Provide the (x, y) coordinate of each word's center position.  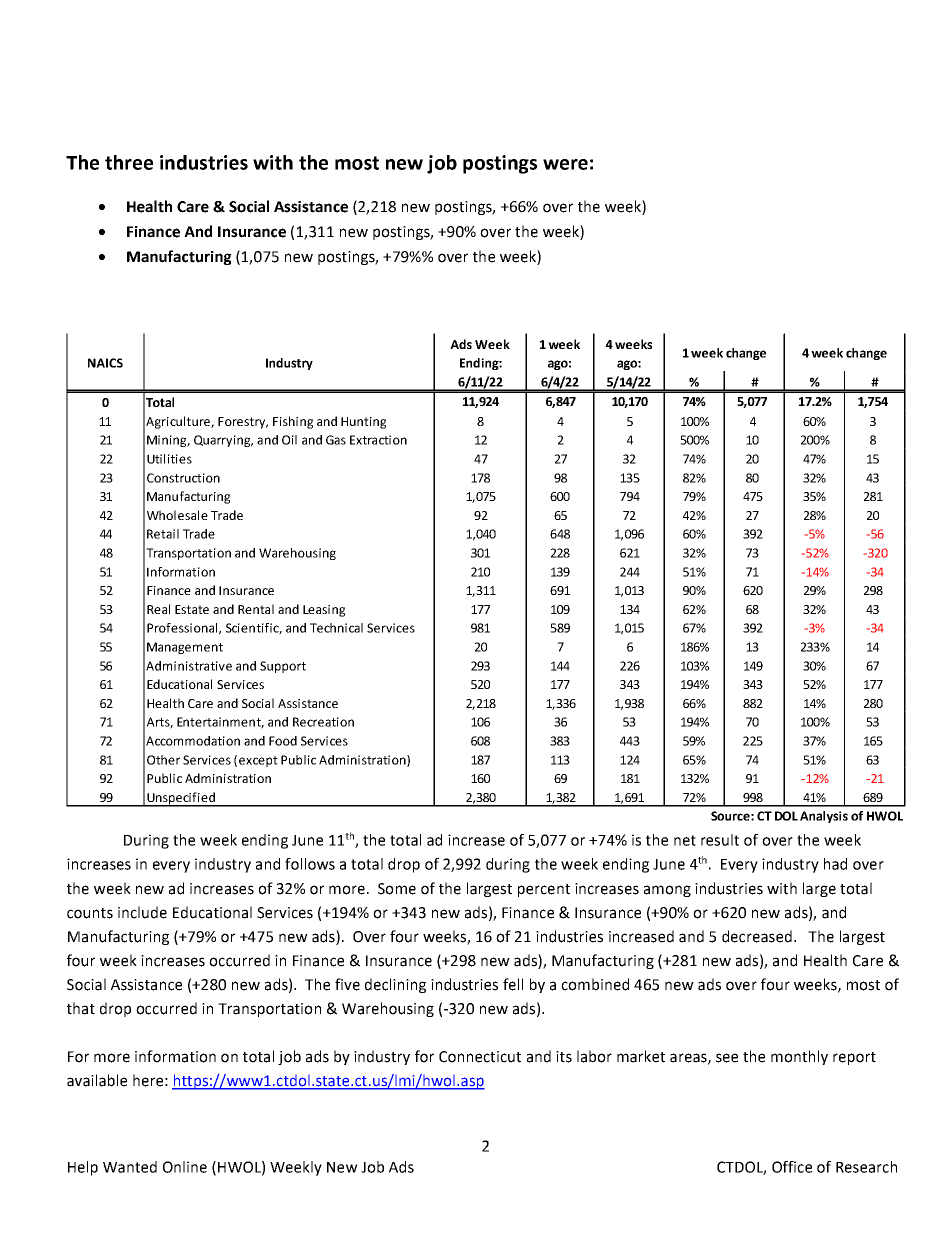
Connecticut (480, 1057)
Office (792, 1167)
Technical (336, 628)
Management (185, 648)
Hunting (363, 423)
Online (185, 1167)
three (129, 162)
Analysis (824, 817)
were (565, 164)
